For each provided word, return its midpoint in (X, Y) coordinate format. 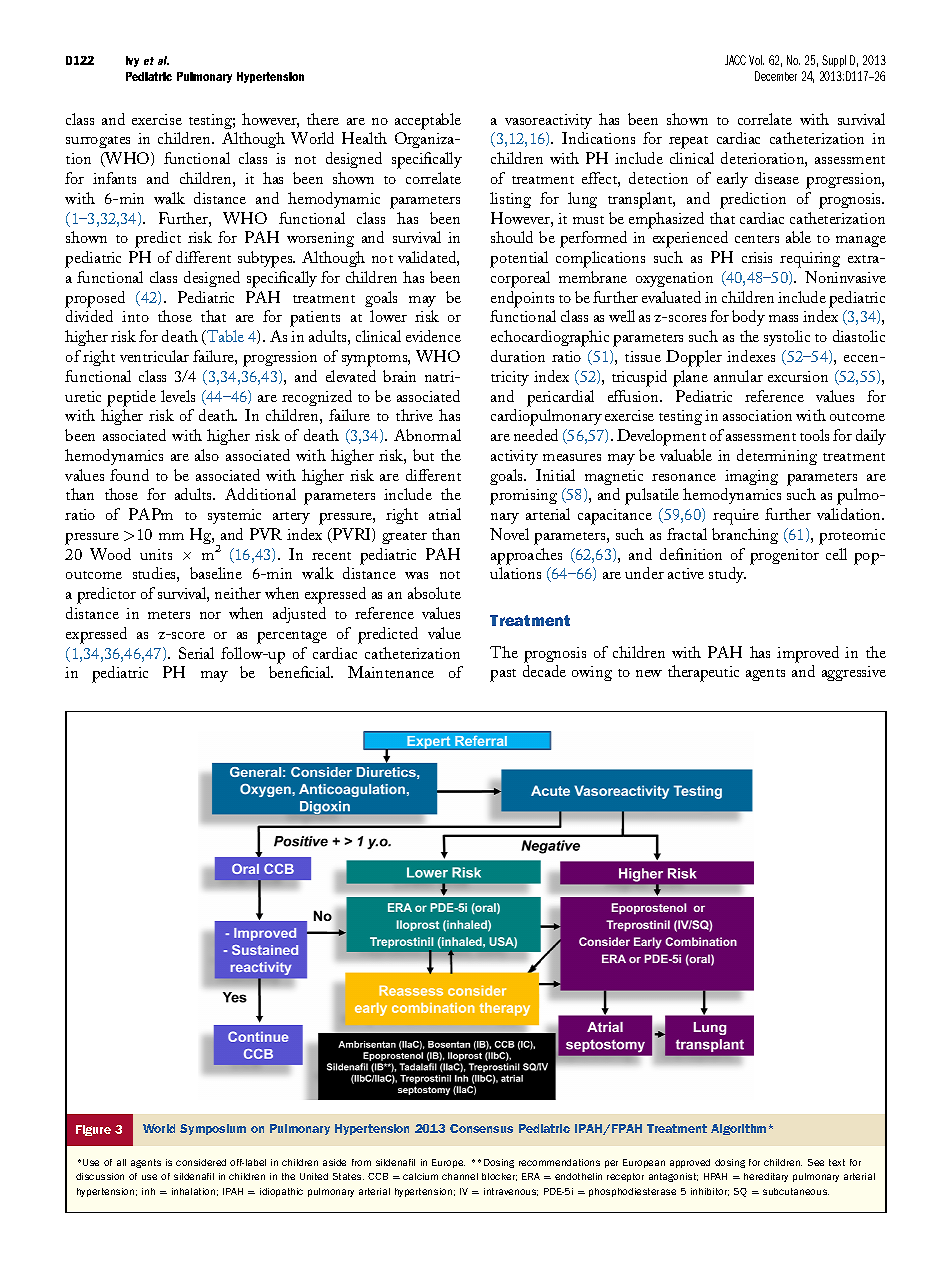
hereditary (766, 1177)
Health (364, 138)
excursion (798, 376)
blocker (499, 1177)
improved (808, 654)
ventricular (154, 356)
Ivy (132, 61)
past (503, 675)
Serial (196, 653)
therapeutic (703, 673)
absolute (434, 593)
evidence (433, 336)
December (776, 76)
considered (201, 1162)
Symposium (213, 1129)
